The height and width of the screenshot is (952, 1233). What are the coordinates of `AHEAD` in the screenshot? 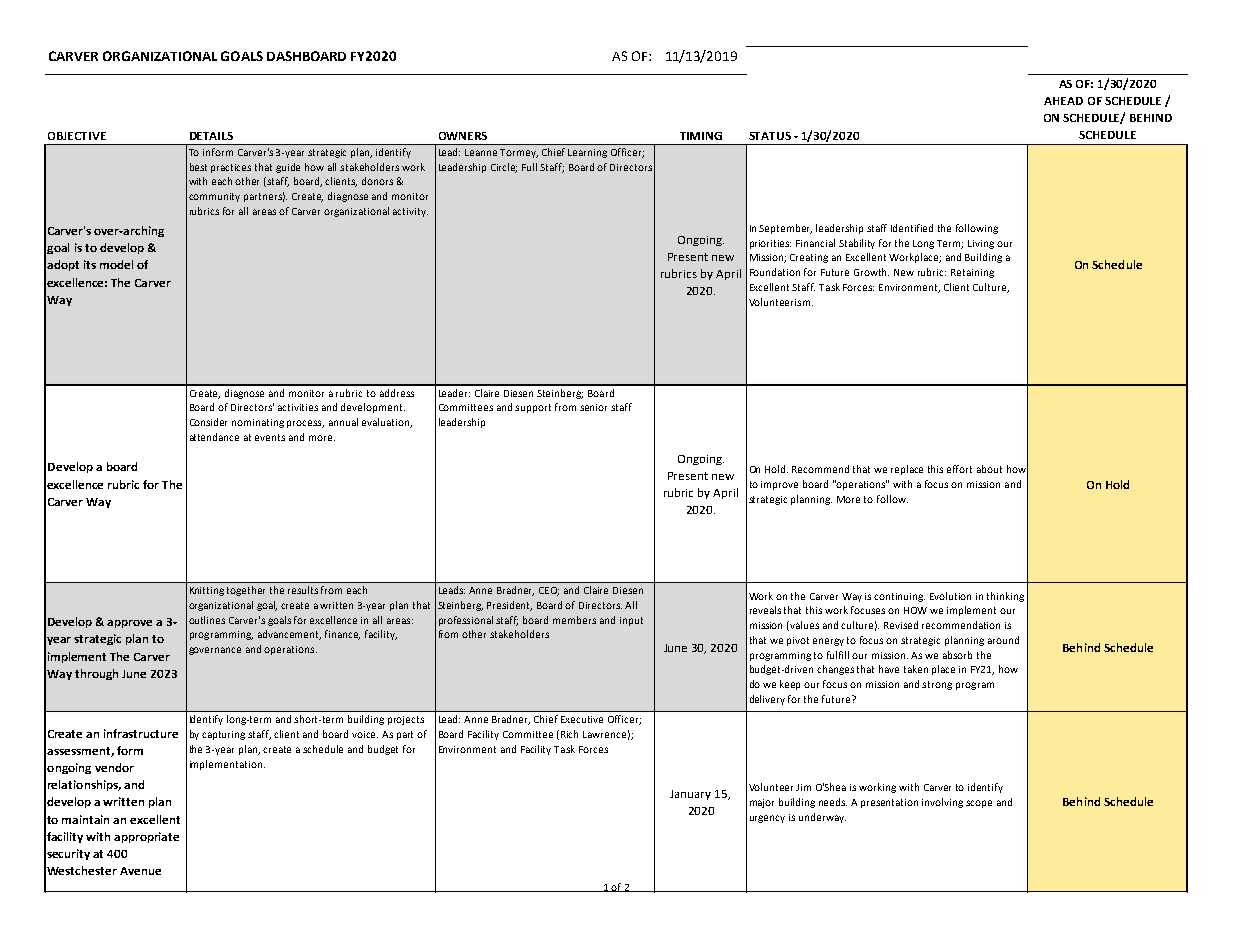 It's located at (1063, 101).
